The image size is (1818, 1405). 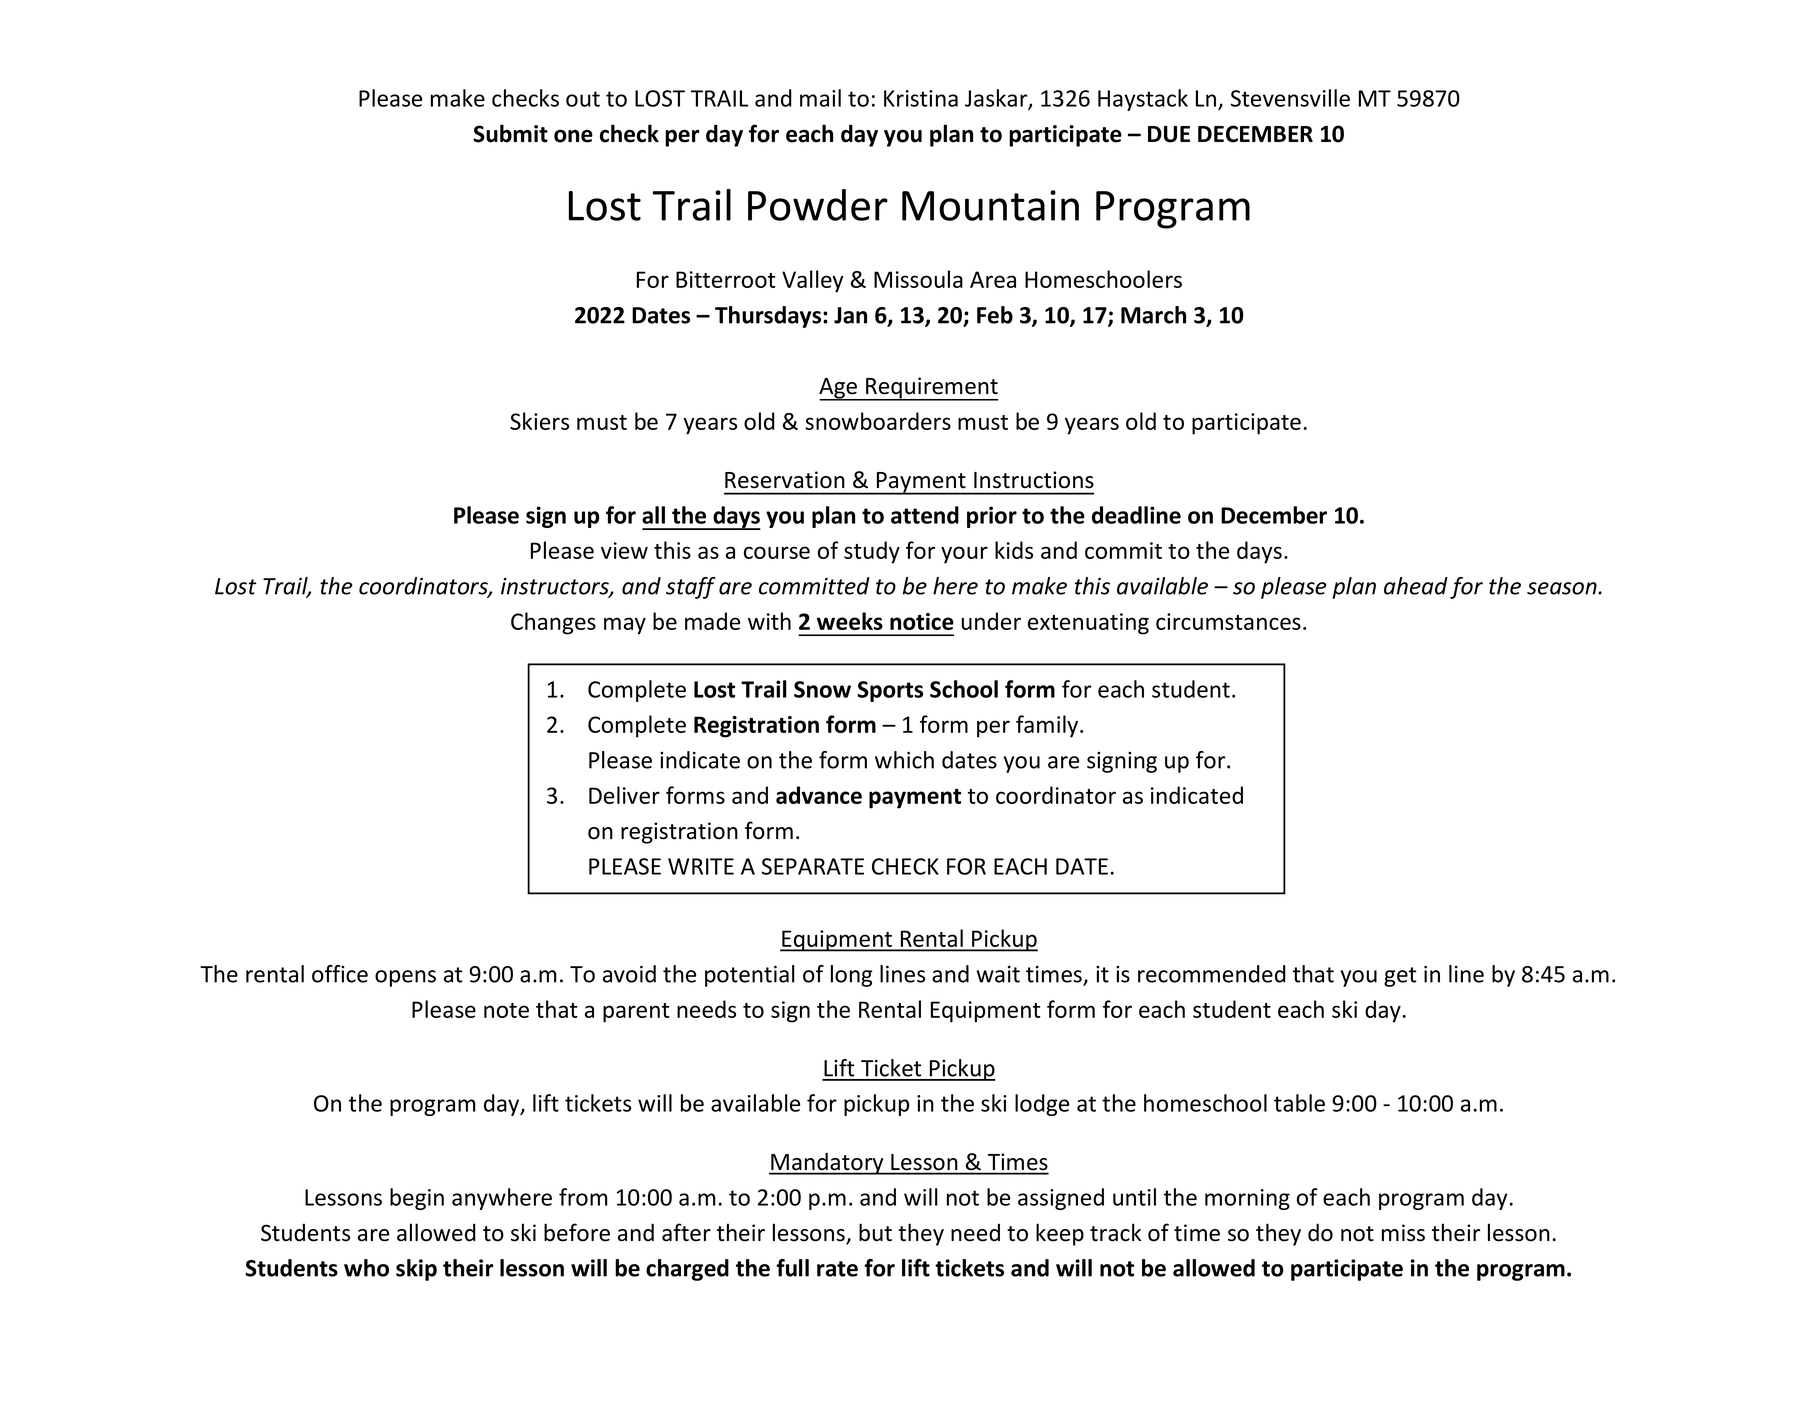 I want to click on ahead, so click(x=1416, y=586).
